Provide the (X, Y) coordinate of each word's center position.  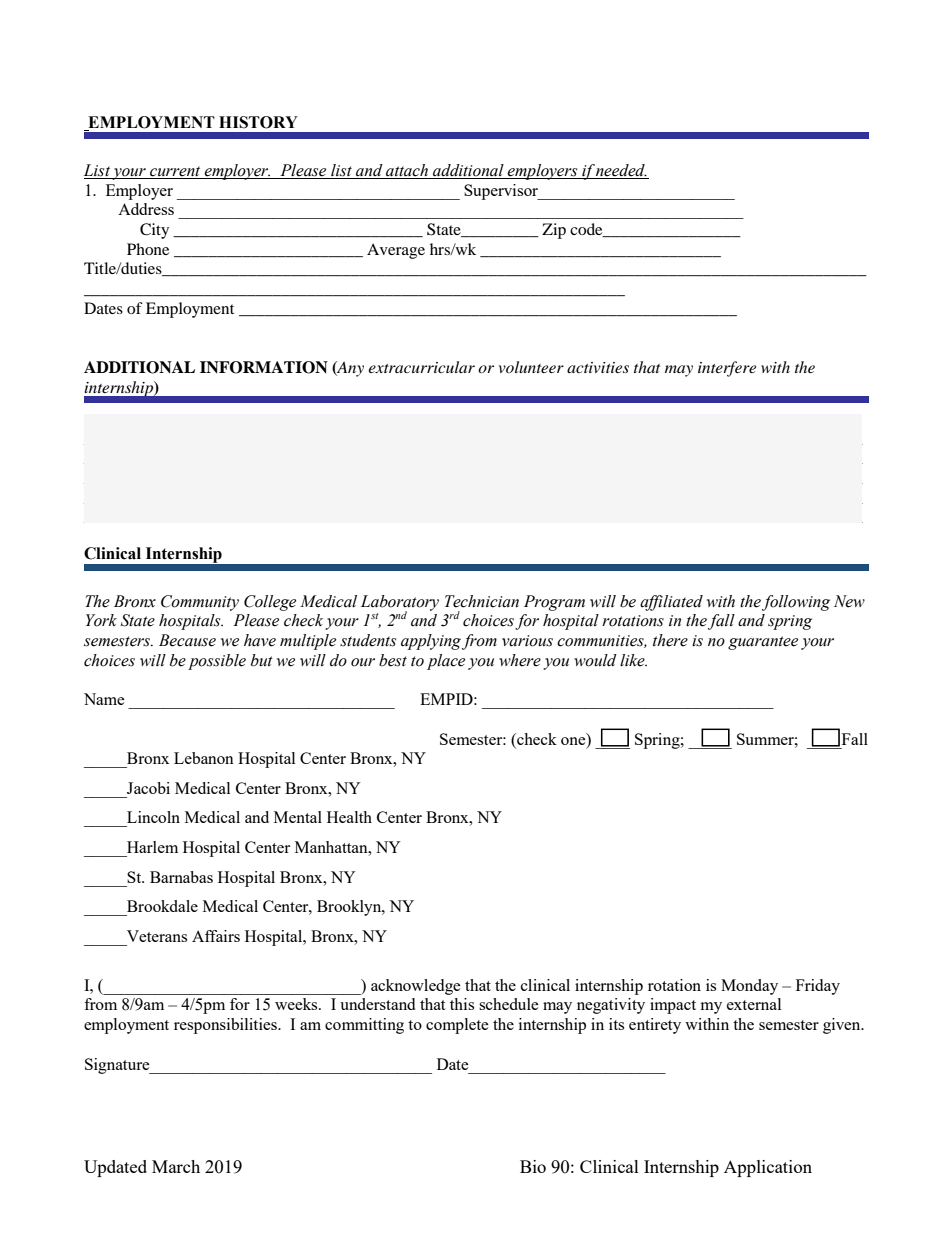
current (175, 172)
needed (621, 171)
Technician (482, 601)
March (176, 1166)
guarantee (763, 643)
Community (200, 603)
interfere (727, 369)
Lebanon (204, 758)
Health (349, 817)
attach (407, 171)
